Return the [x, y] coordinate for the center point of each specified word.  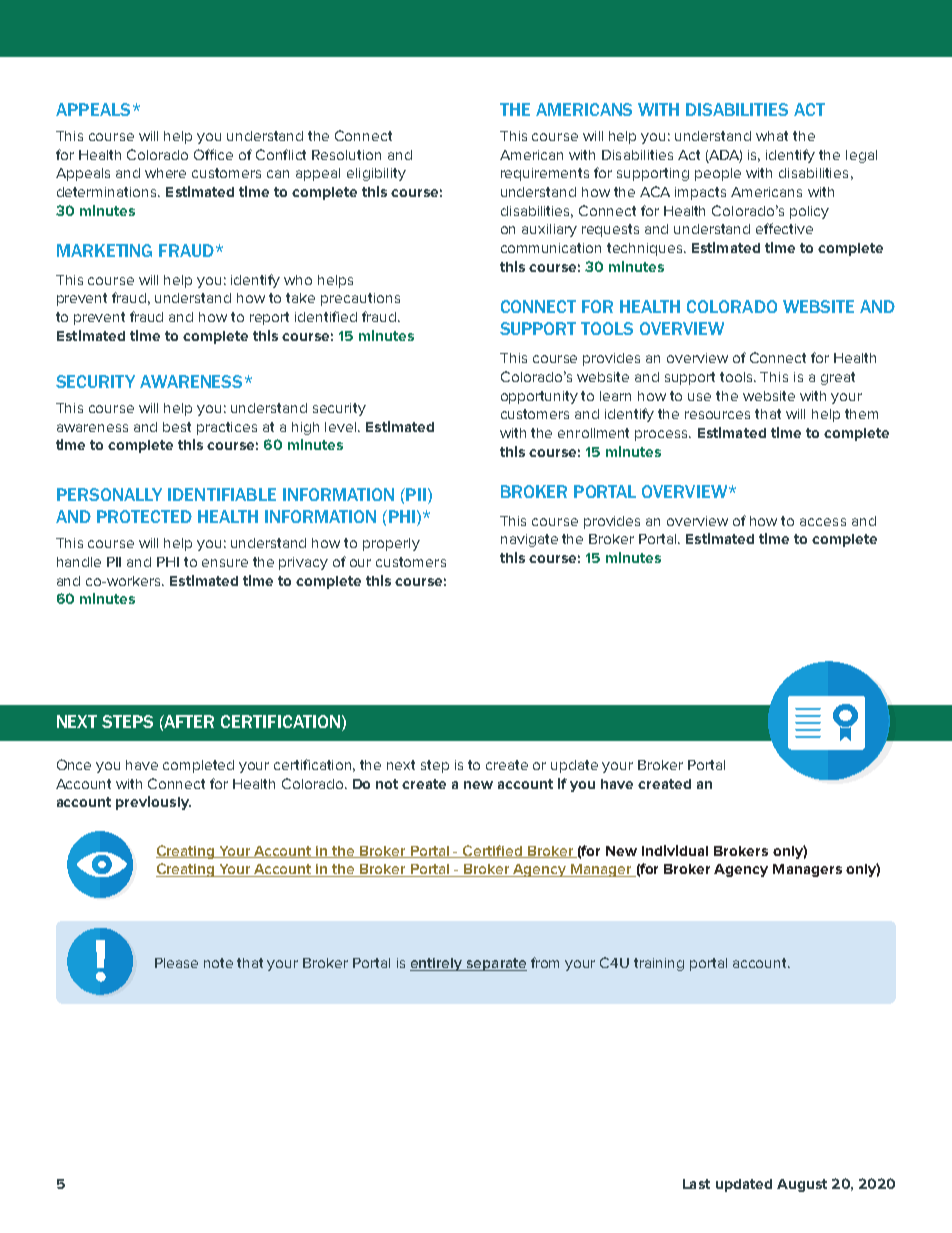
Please [176, 963]
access [823, 522]
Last [696, 1184]
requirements [545, 174]
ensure [225, 563]
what [772, 136]
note [218, 963]
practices [227, 428]
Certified [492, 851]
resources [717, 415]
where [165, 173]
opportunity [539, 397]
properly [391, 544]
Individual [675, 850]
